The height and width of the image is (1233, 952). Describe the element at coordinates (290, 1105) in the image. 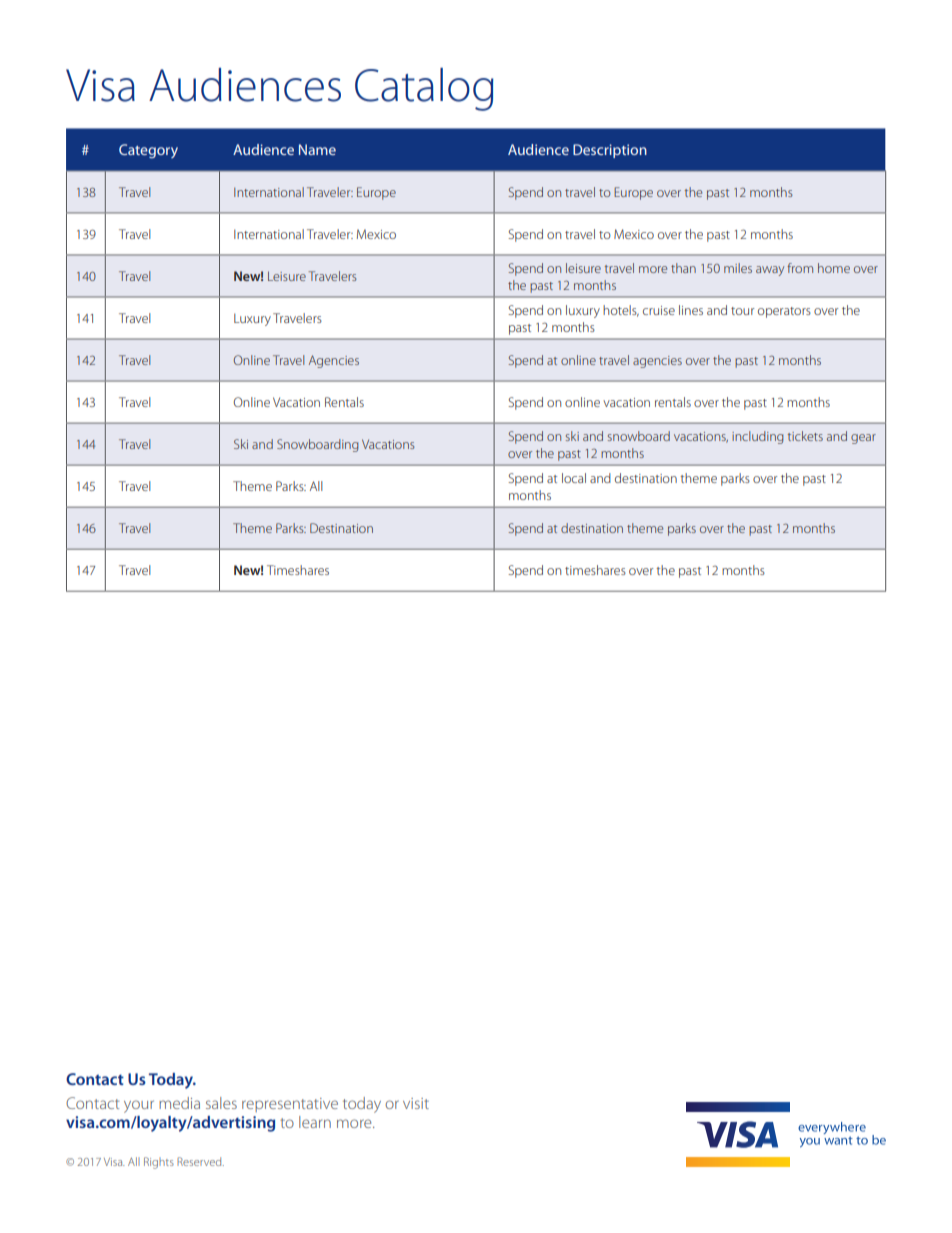

I see `representative` at that location.
